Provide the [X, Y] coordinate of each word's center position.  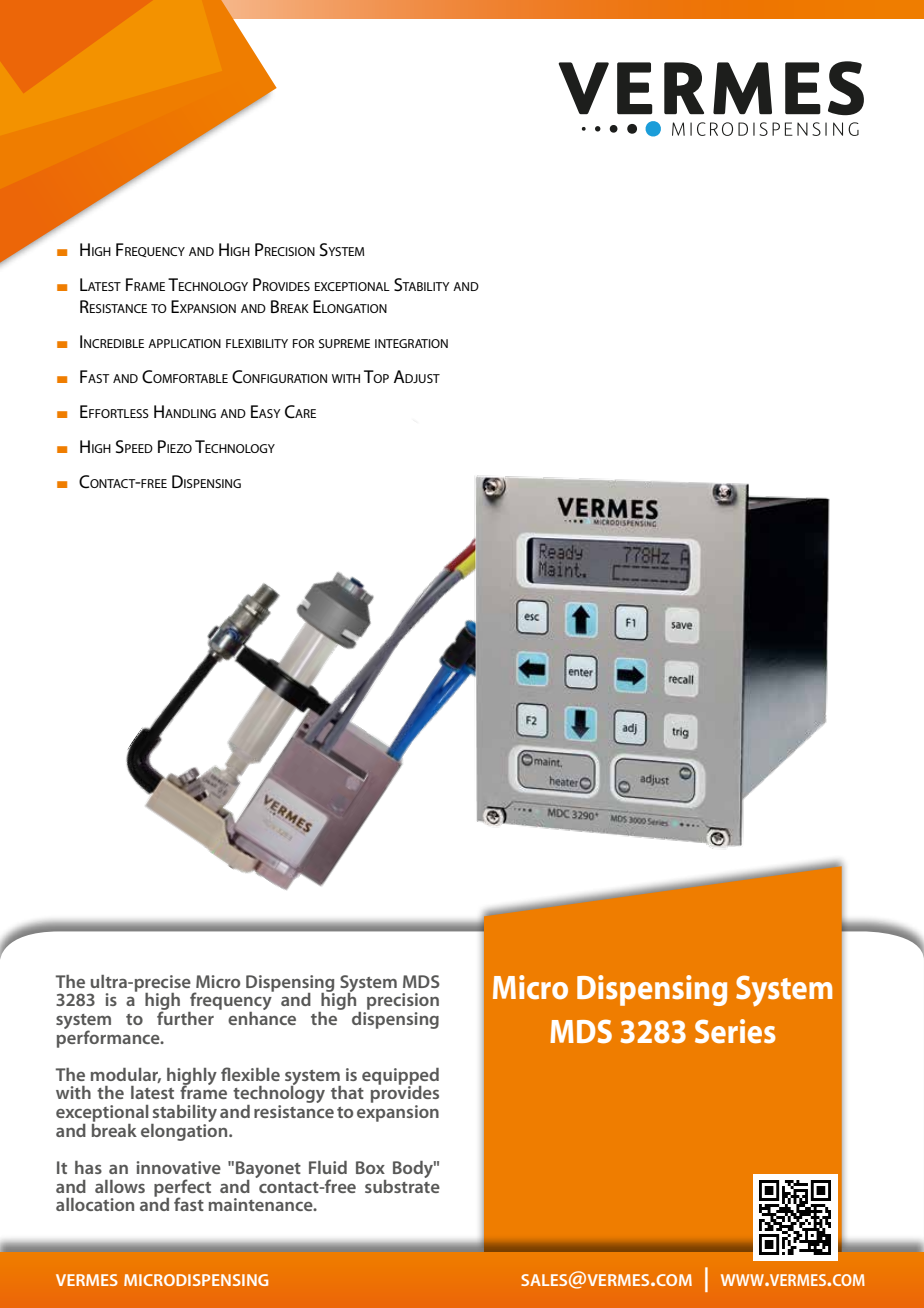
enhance [262, 1017]
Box [370, 1167]
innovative [179, 1167]
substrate [402, 1185]
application [184, 343]
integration [411, 343]
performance [109, 1038]
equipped [400, 1077]
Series [735, 1031]
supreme [344, 343]
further [185, 1017]
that [347, 1092]
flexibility [257, 343]
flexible [250, 1074]
